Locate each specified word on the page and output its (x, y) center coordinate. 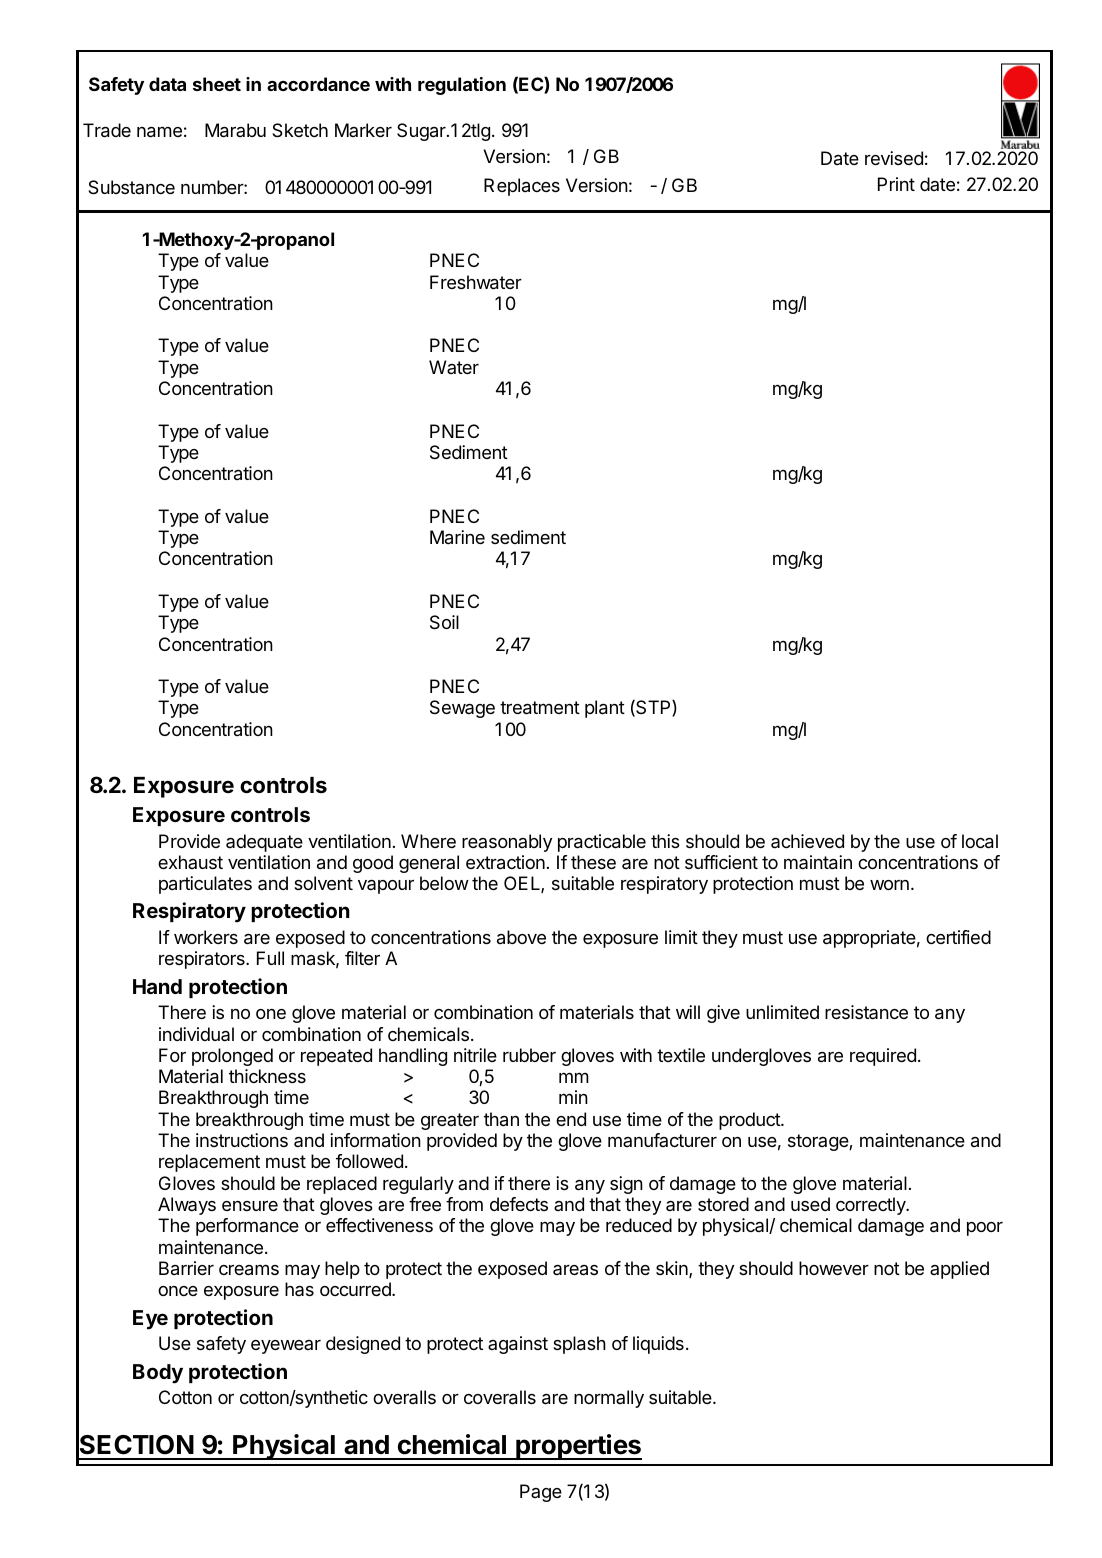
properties (578, 1447)
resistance (866, 1012)
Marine (457, 537)
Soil (444, 622)
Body (158, 1374)
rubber (529, 1055)
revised (894, 158)
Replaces (522, 187)
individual (196, 1034)
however (834, 1268)
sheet (217, 84)
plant (605, 709)
